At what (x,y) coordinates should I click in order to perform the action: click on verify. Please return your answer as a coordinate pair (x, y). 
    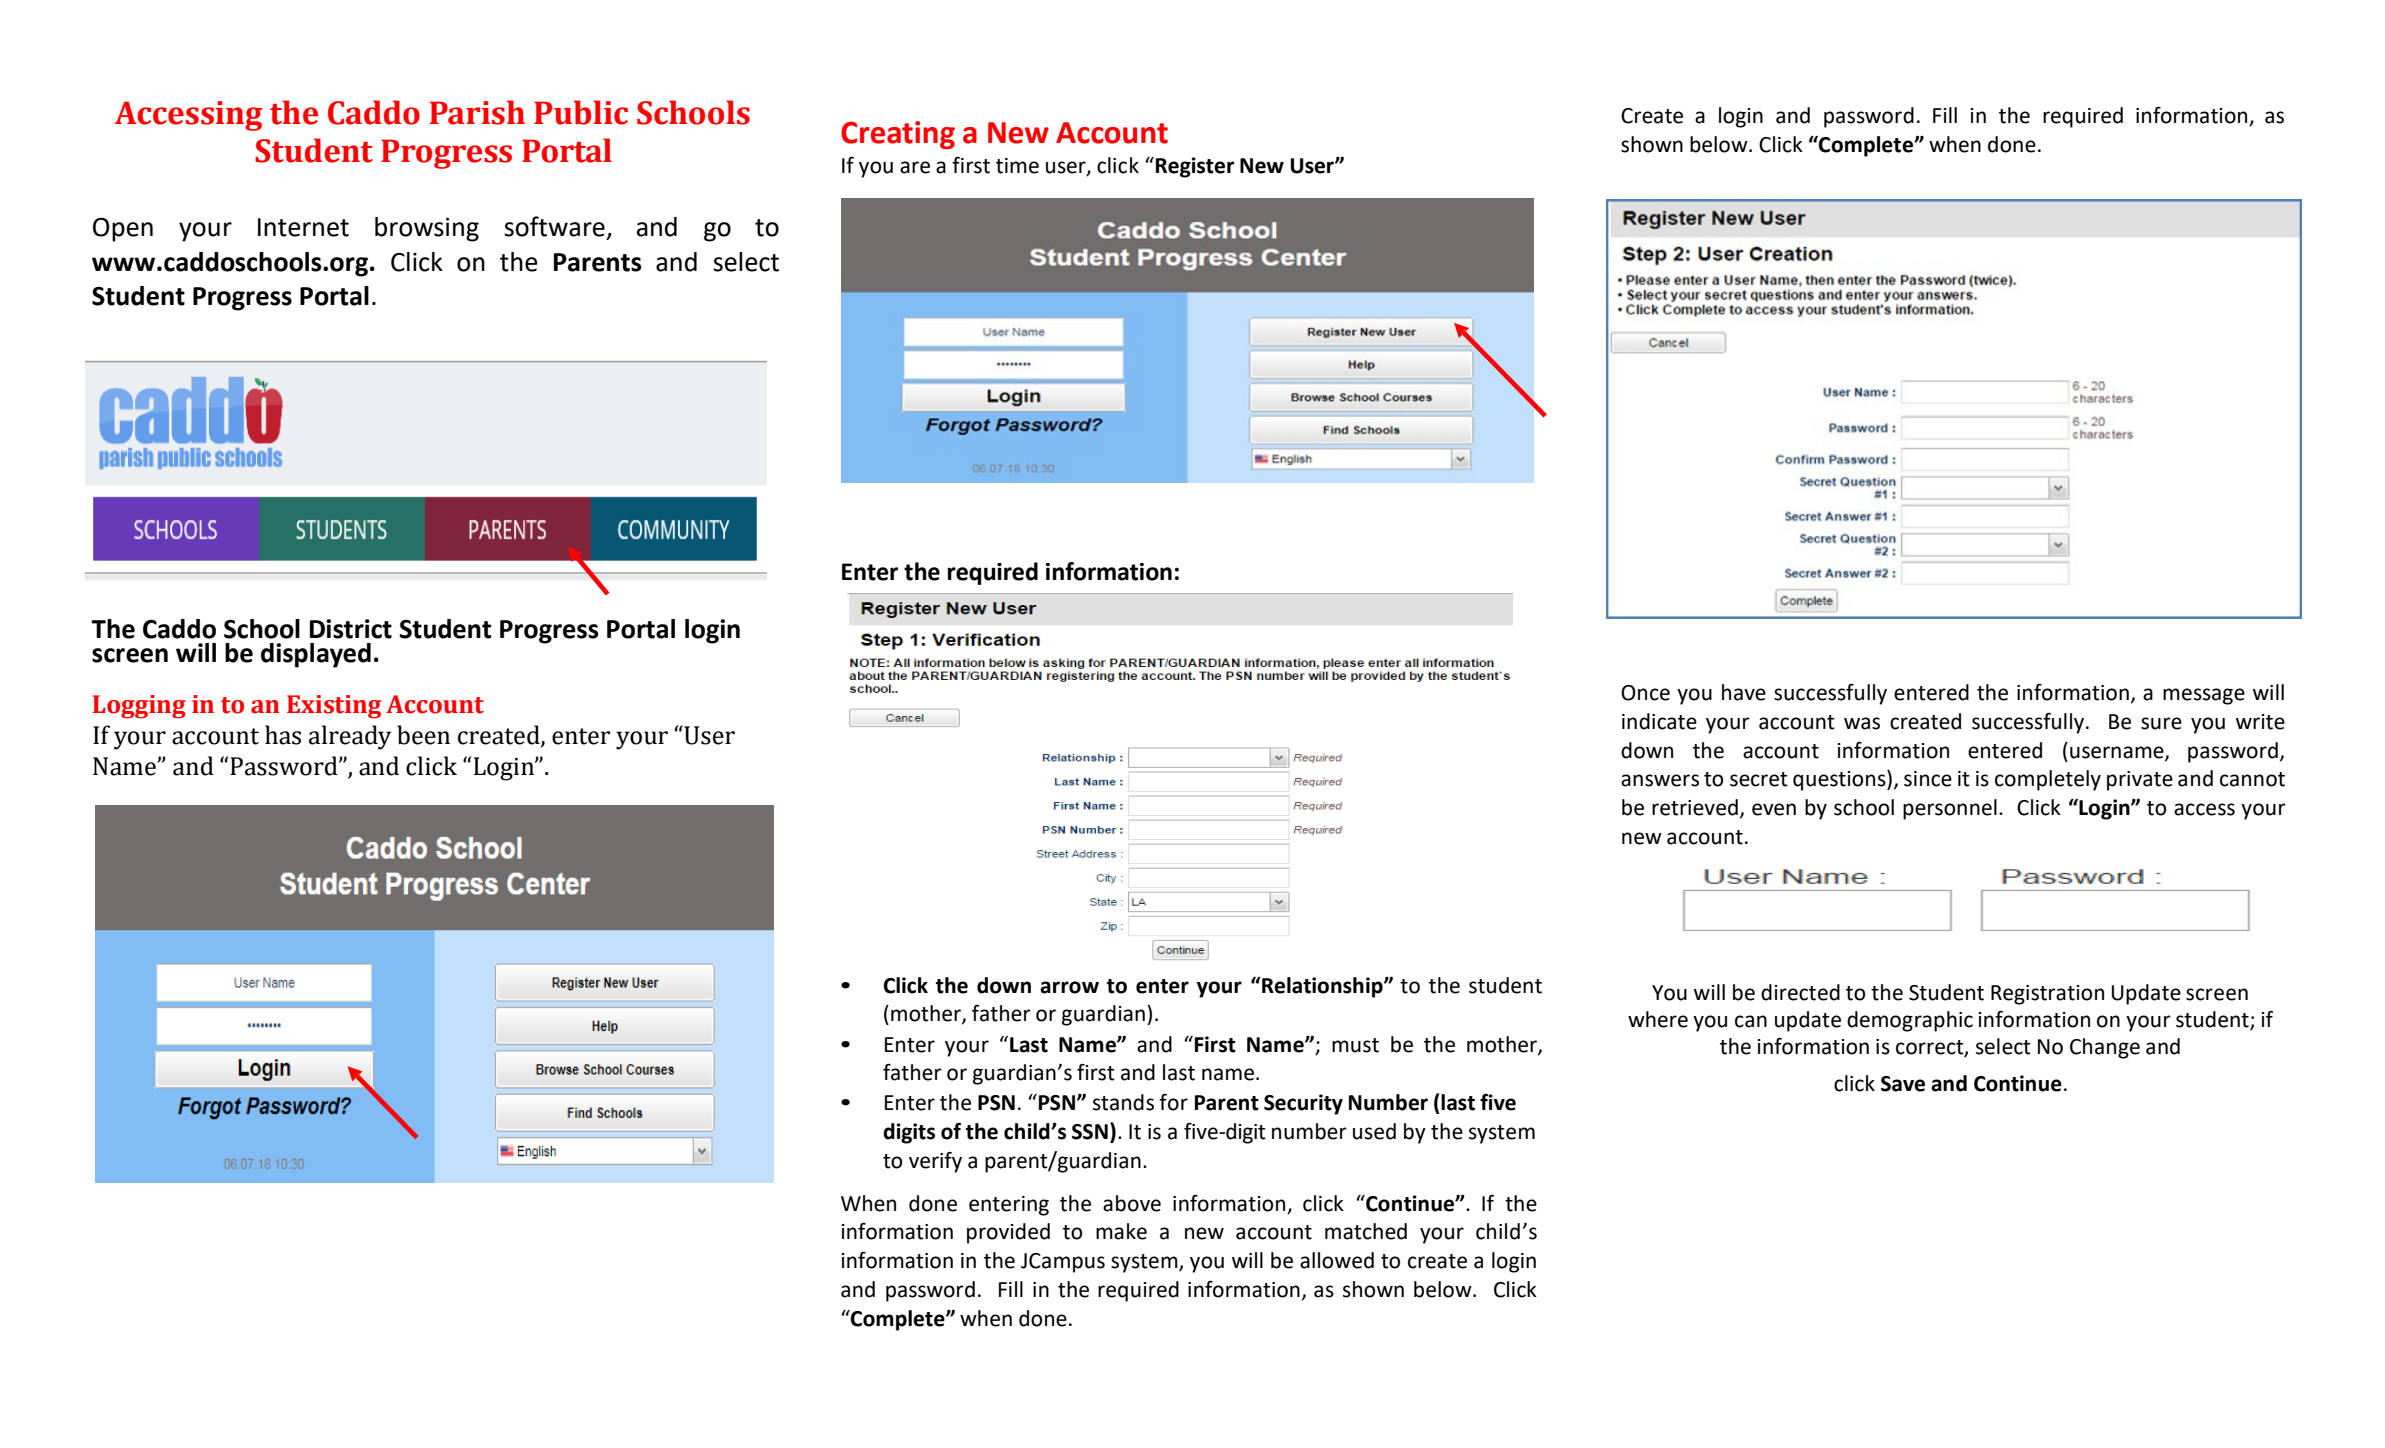
    Looking at the image, I should click on (935, 1162).
